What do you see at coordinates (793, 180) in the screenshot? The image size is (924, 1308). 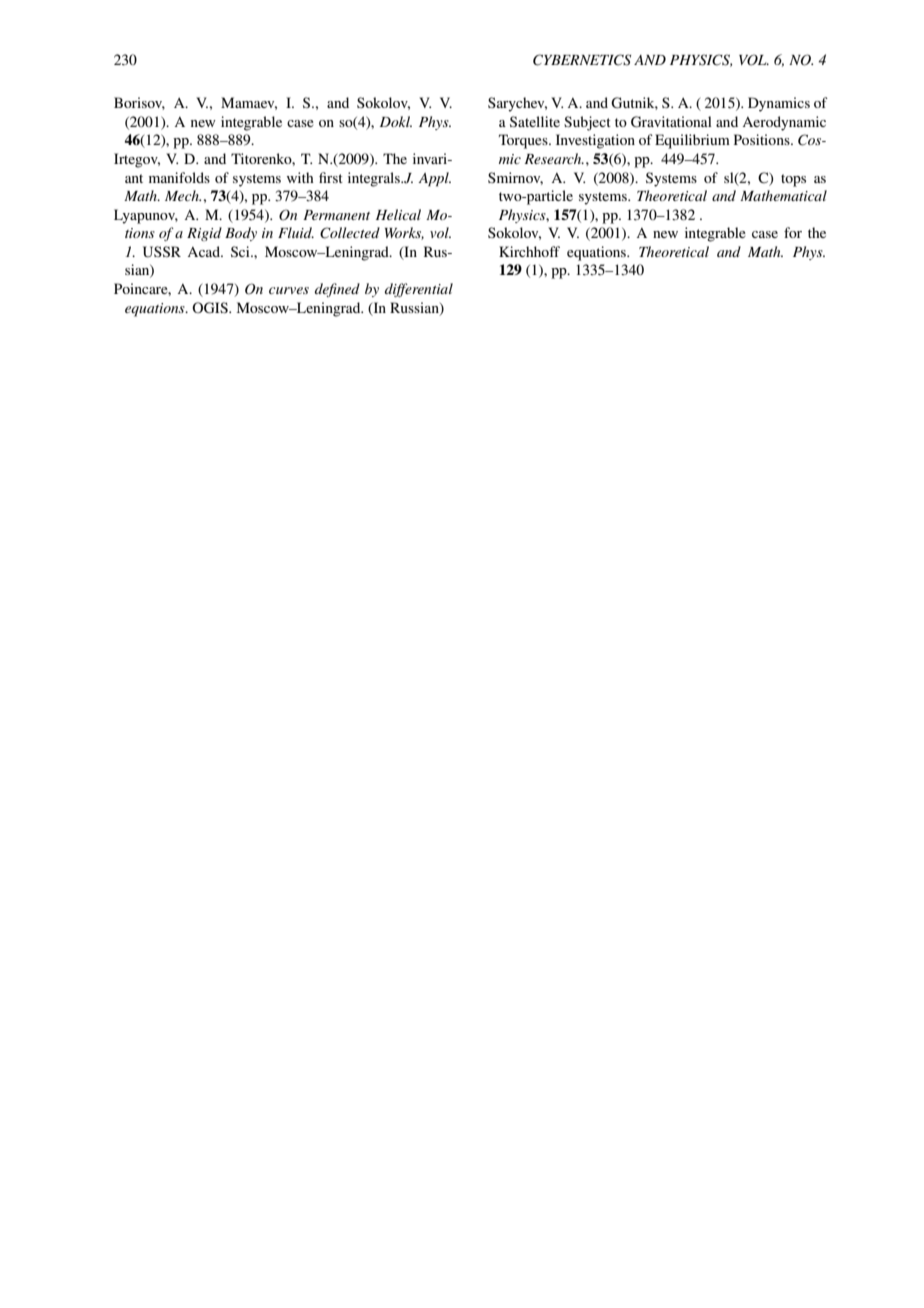 I see `tops` at bounding box center [793, 180].
